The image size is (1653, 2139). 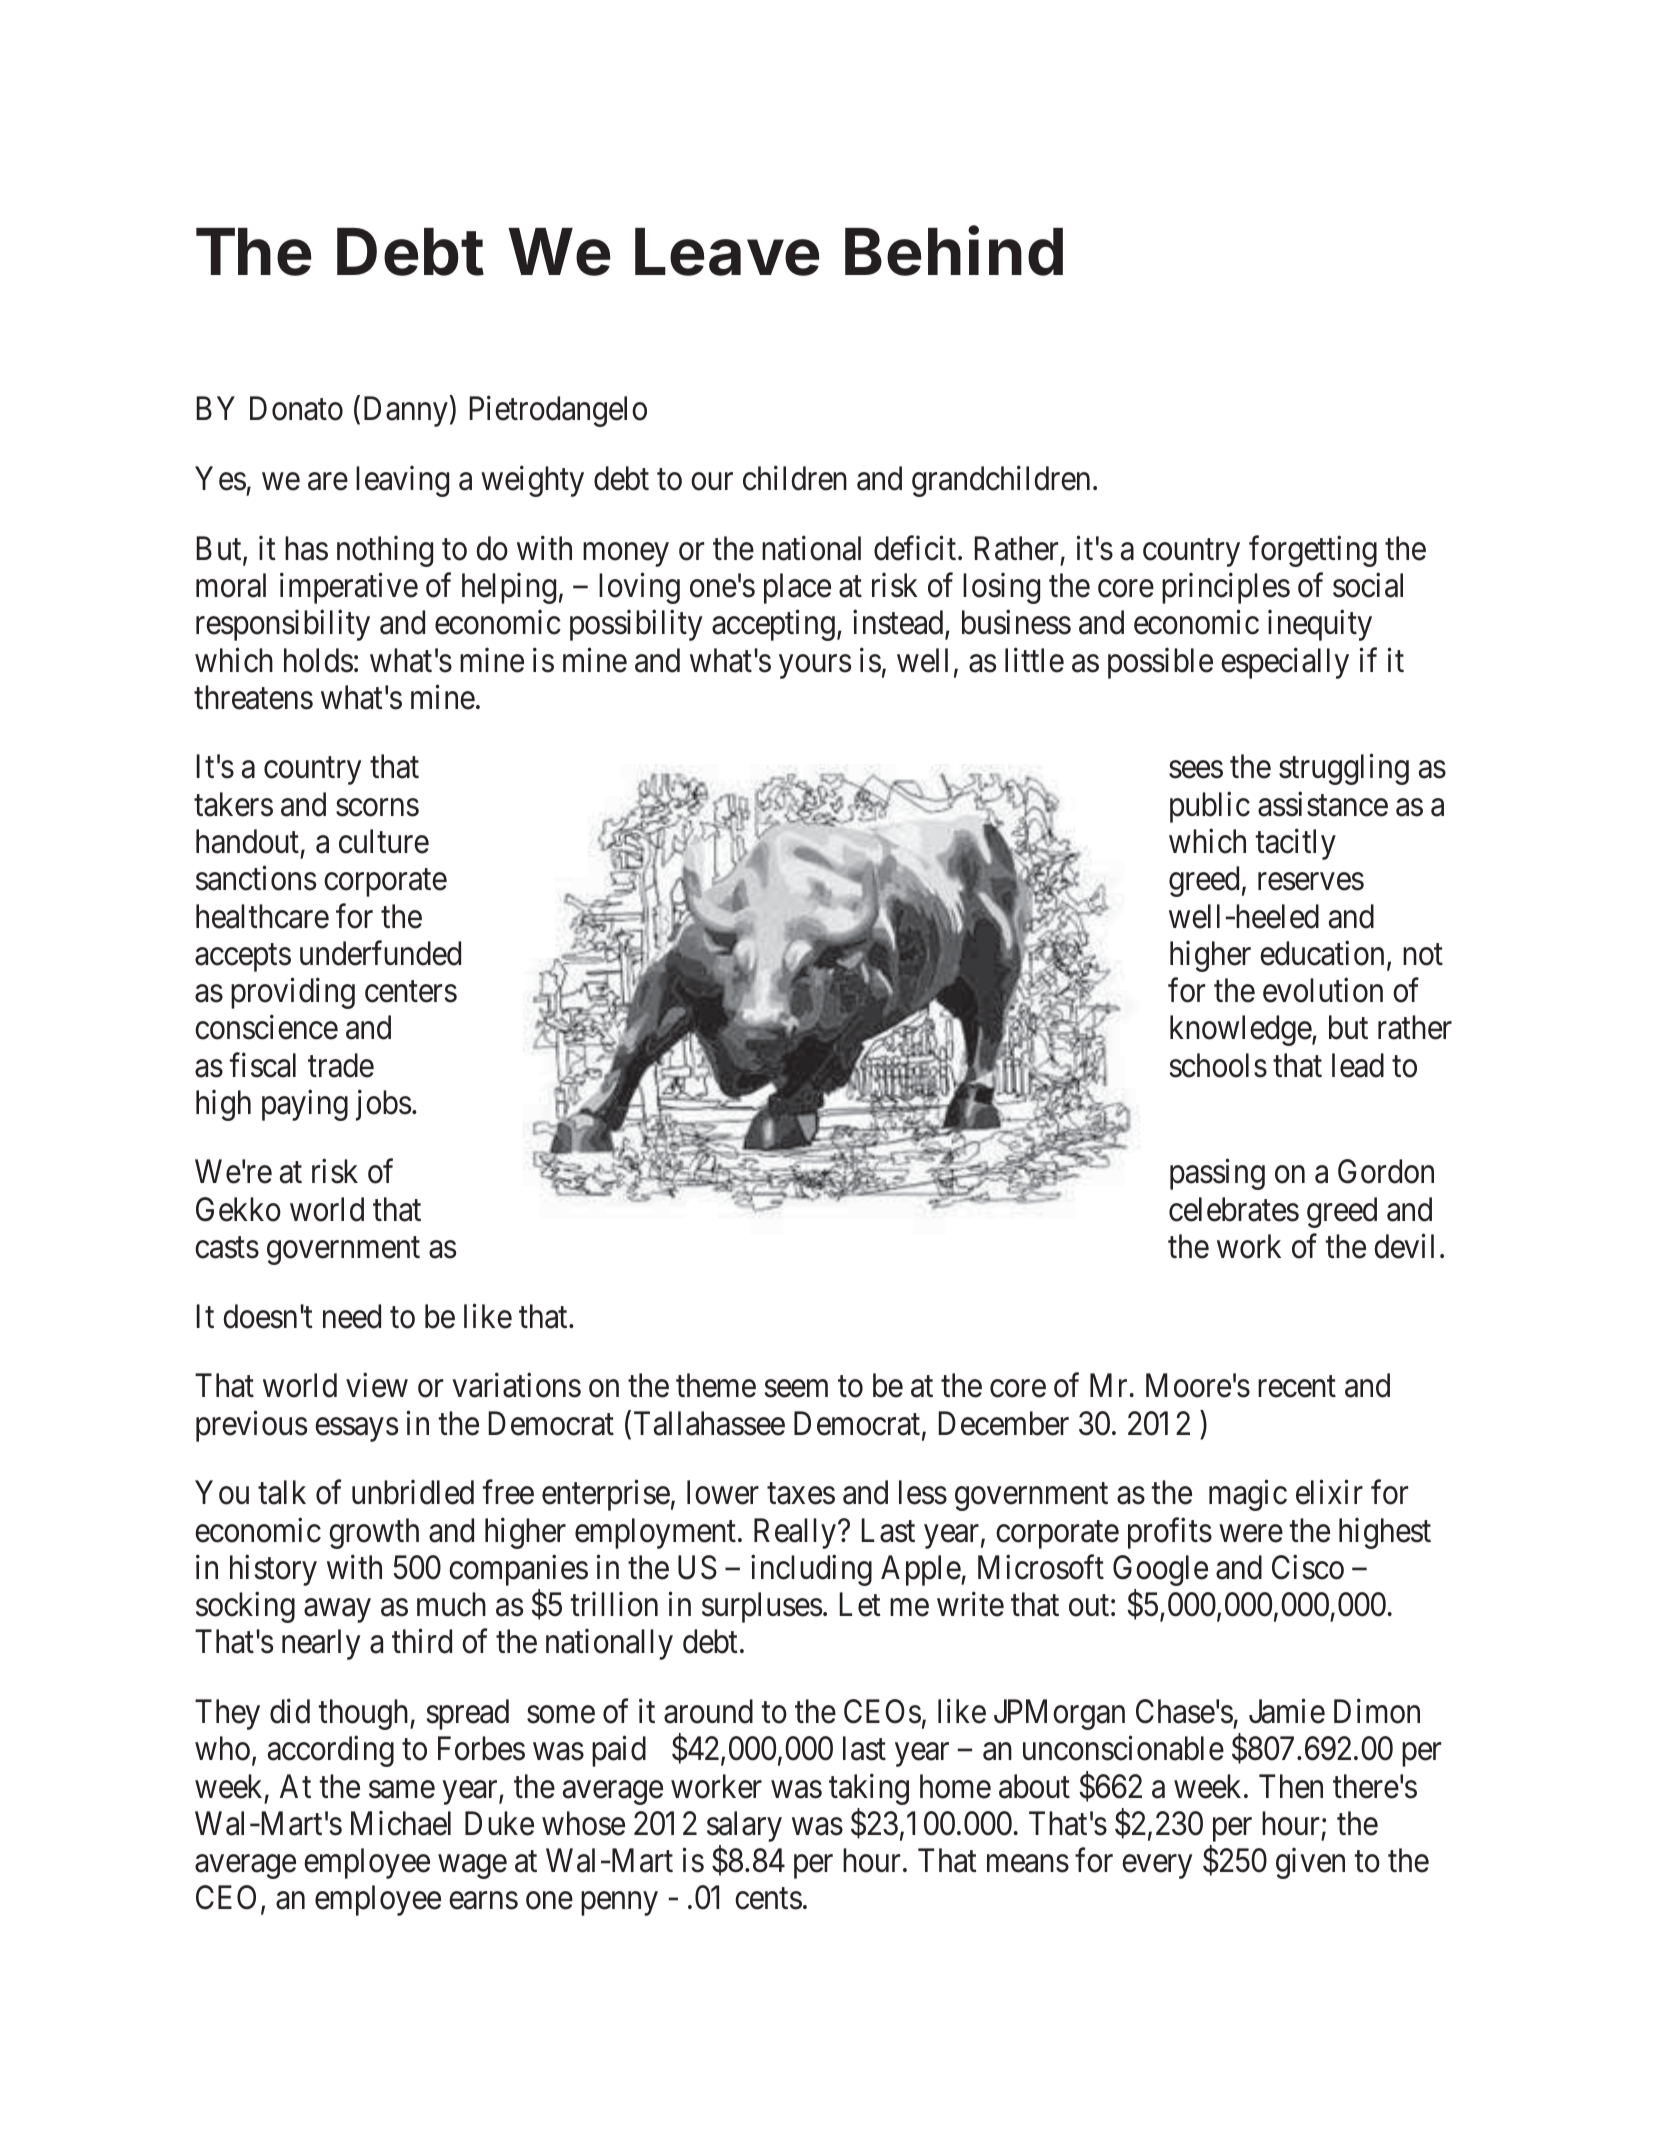 I want to click on seem, so click(x=796, y=1389).
